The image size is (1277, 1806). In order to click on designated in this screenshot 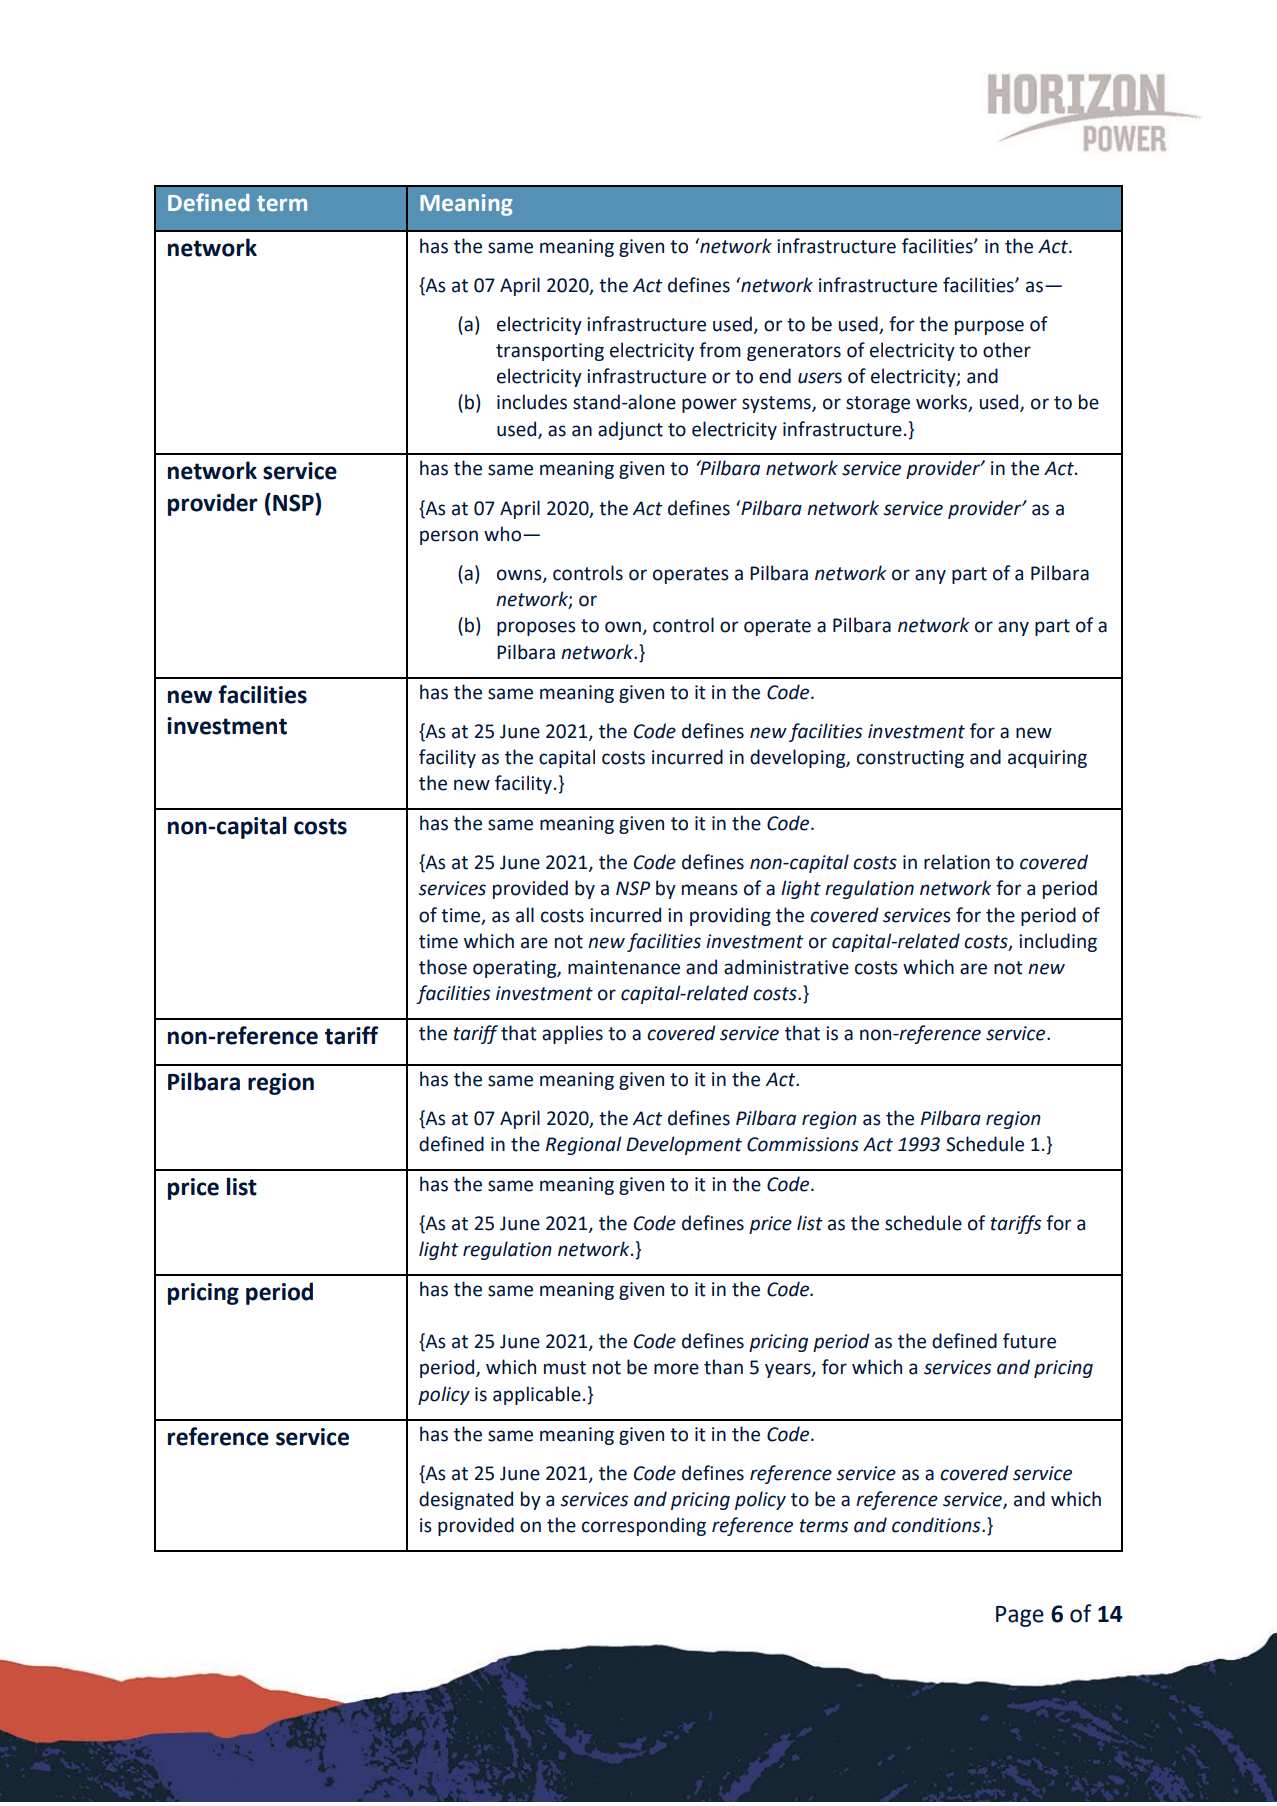, I will do `click(466, 1500)`.
